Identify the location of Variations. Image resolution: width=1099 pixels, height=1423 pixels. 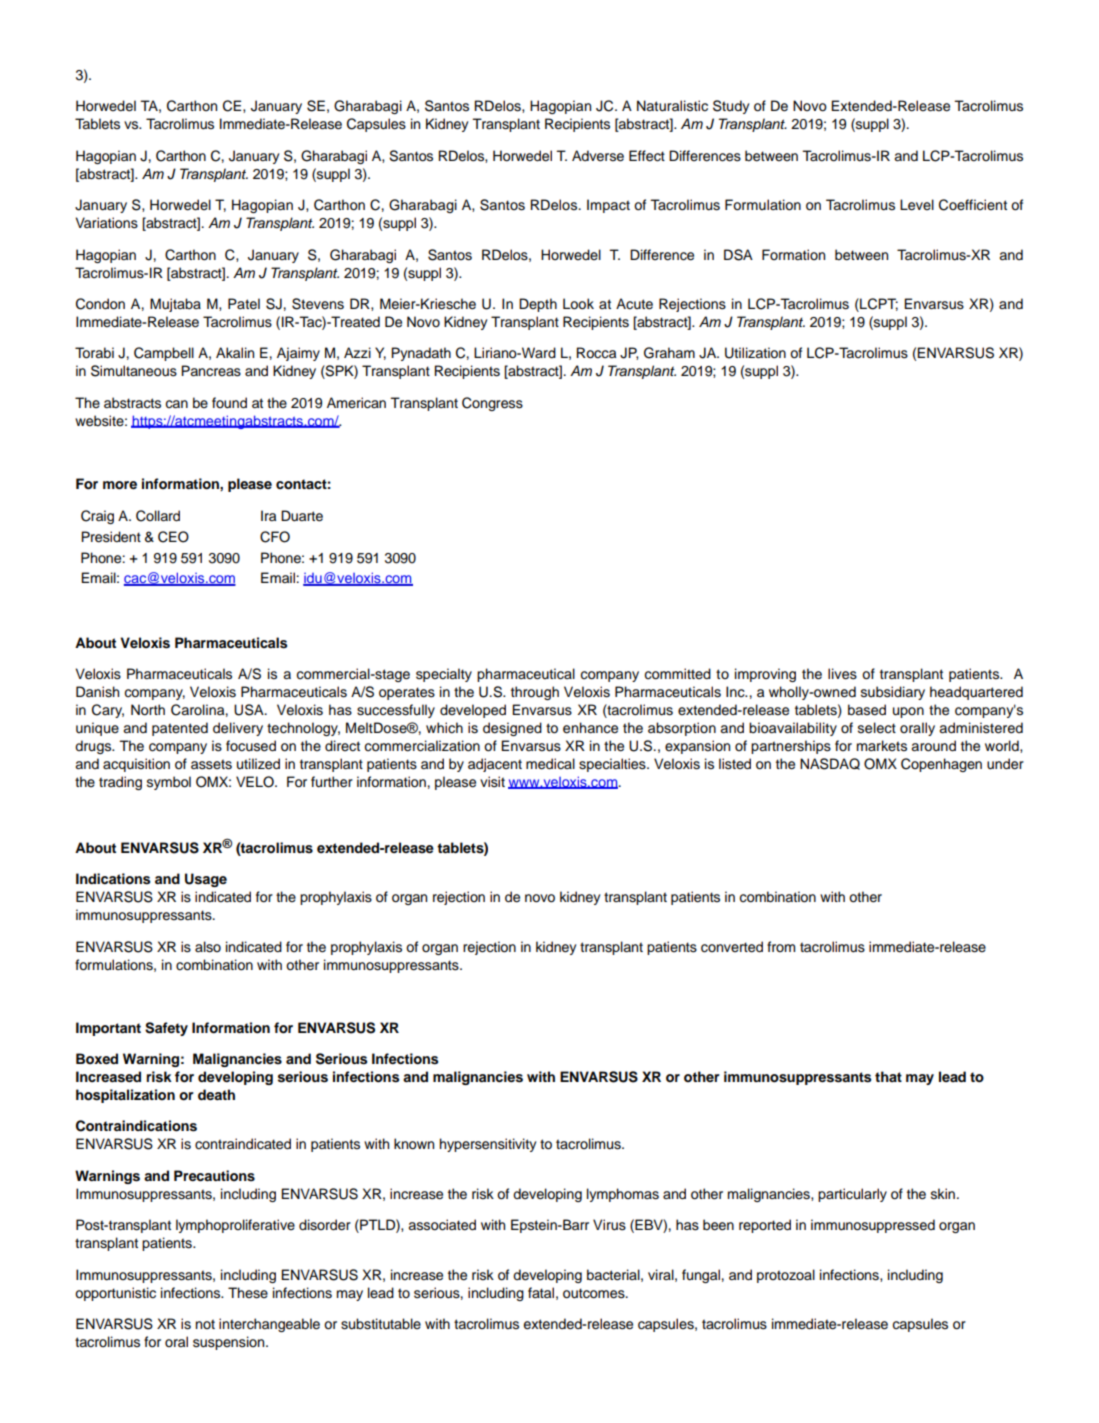
(106, 223).
